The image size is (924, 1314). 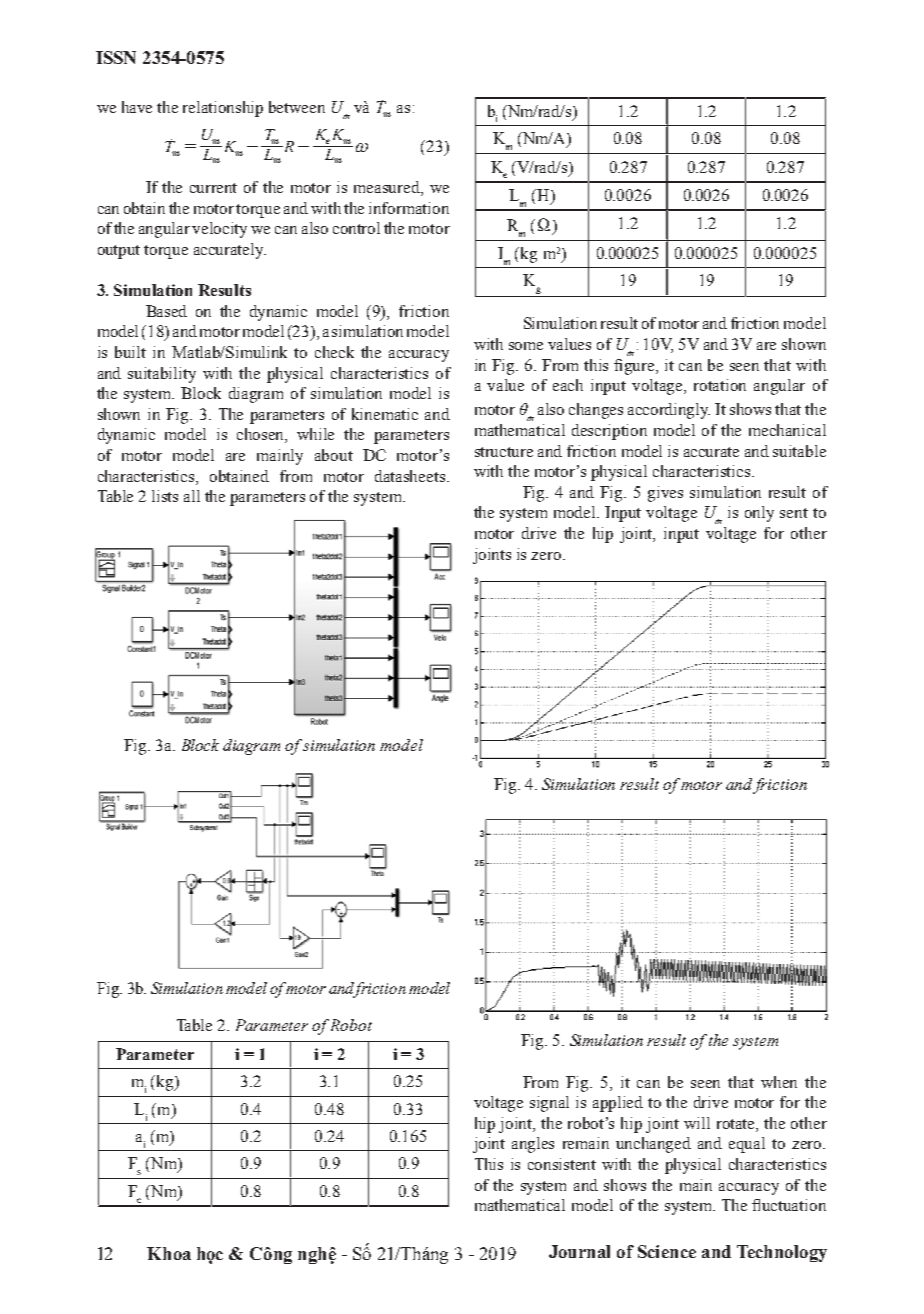 What do you see at coordinates (192, 496) in the screenshot?
I see `all` at bounding box center [192, 496].
